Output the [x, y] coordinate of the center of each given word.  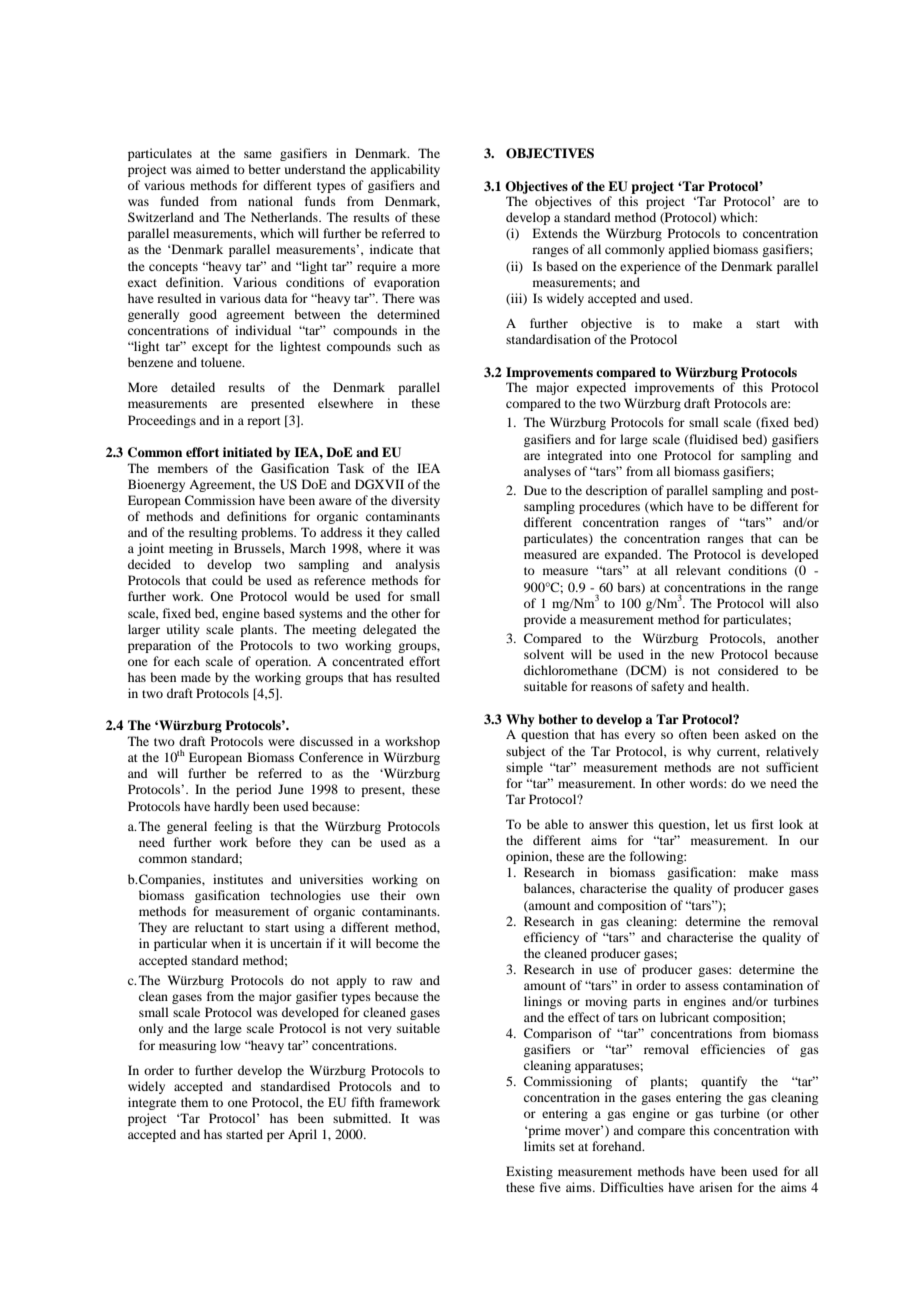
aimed [213, 169]
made [196, 677]
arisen [715, 1187]
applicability [405, 170]
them [194, 1102]
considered [748, 670]
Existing [529, 1172]
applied [689, 250]
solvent [544, 654]
